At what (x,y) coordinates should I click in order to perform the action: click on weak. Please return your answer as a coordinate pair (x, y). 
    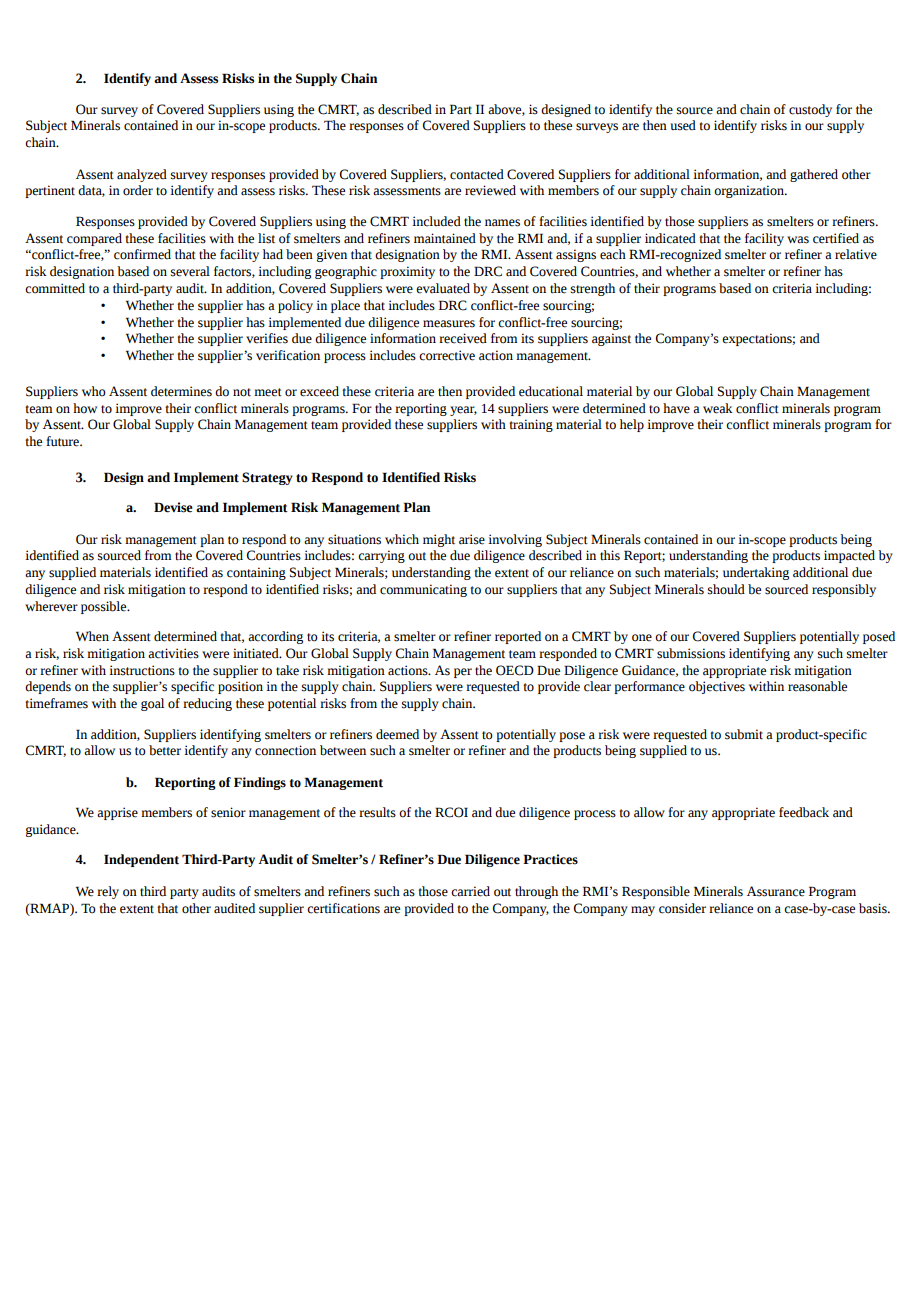
    Looking at the image, I should click on (718, 408).
